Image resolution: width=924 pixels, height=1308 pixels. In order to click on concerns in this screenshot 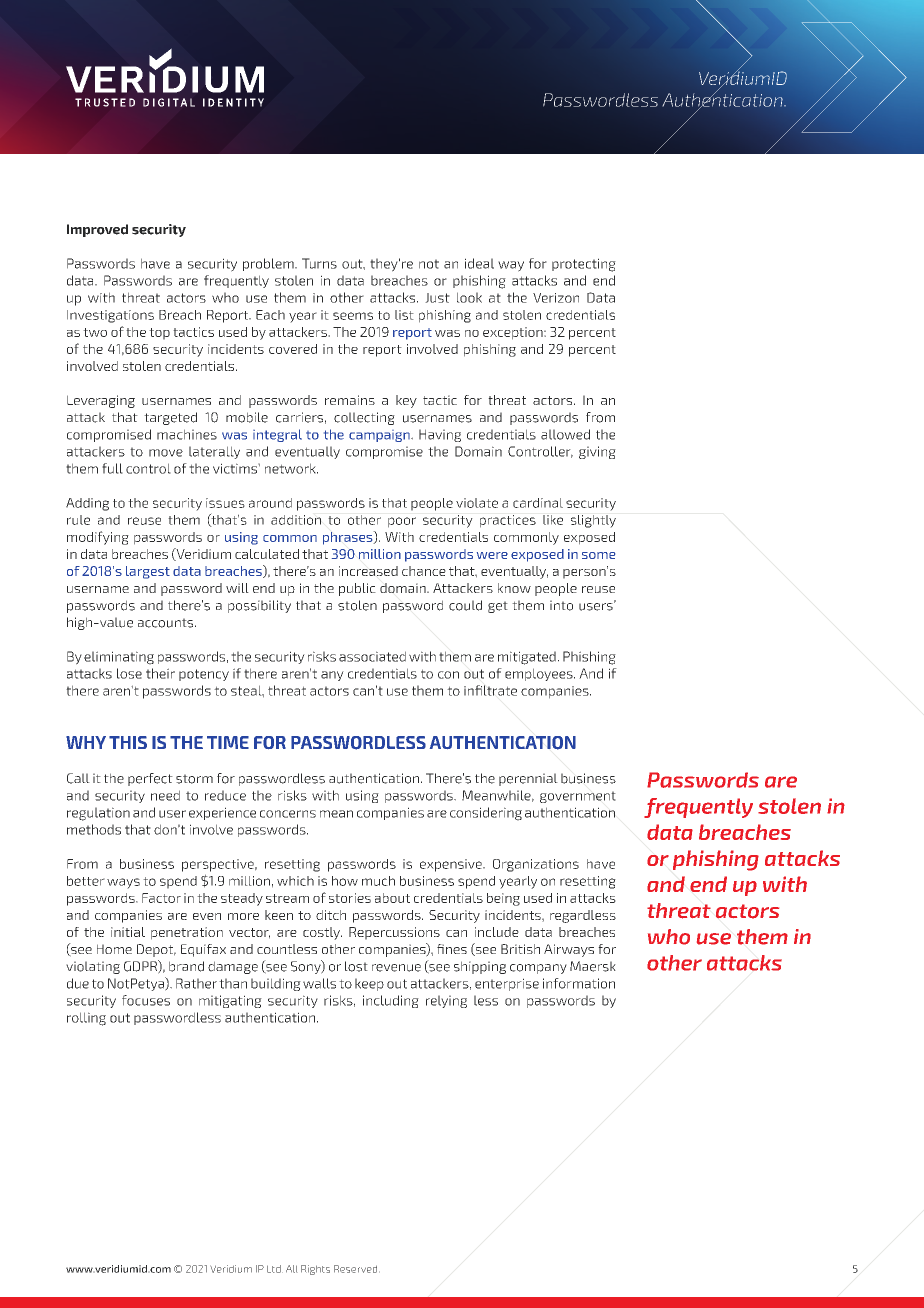, I will do `click(288, 814)`.
